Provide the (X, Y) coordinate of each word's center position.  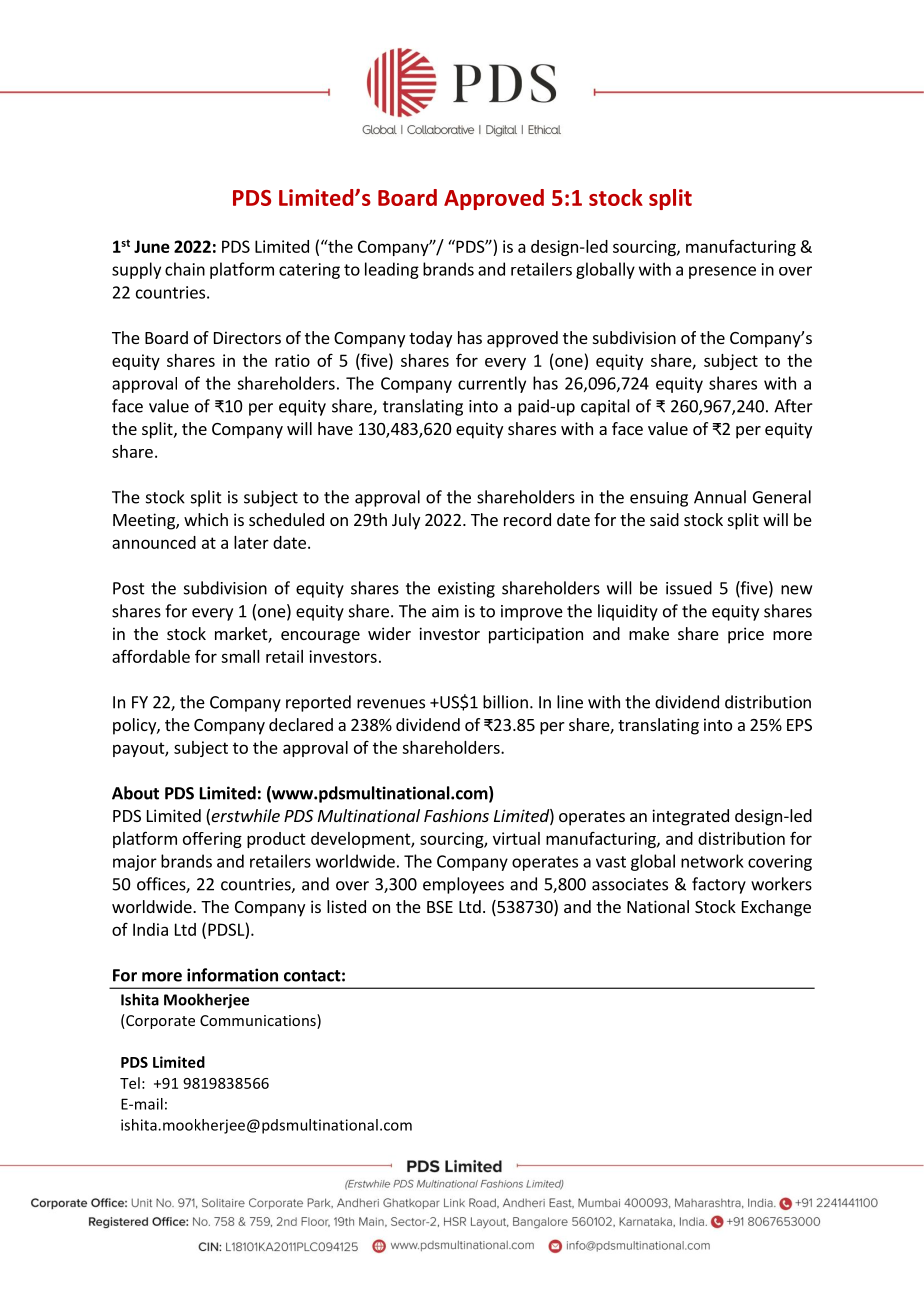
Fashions (456, 815)
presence (722, 272)
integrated (690, 817)
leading (392, 270)
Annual (720, 497)
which (206, 519)
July (406, 521)
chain (185, 269)
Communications (259, 1021)
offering (212, 840)
